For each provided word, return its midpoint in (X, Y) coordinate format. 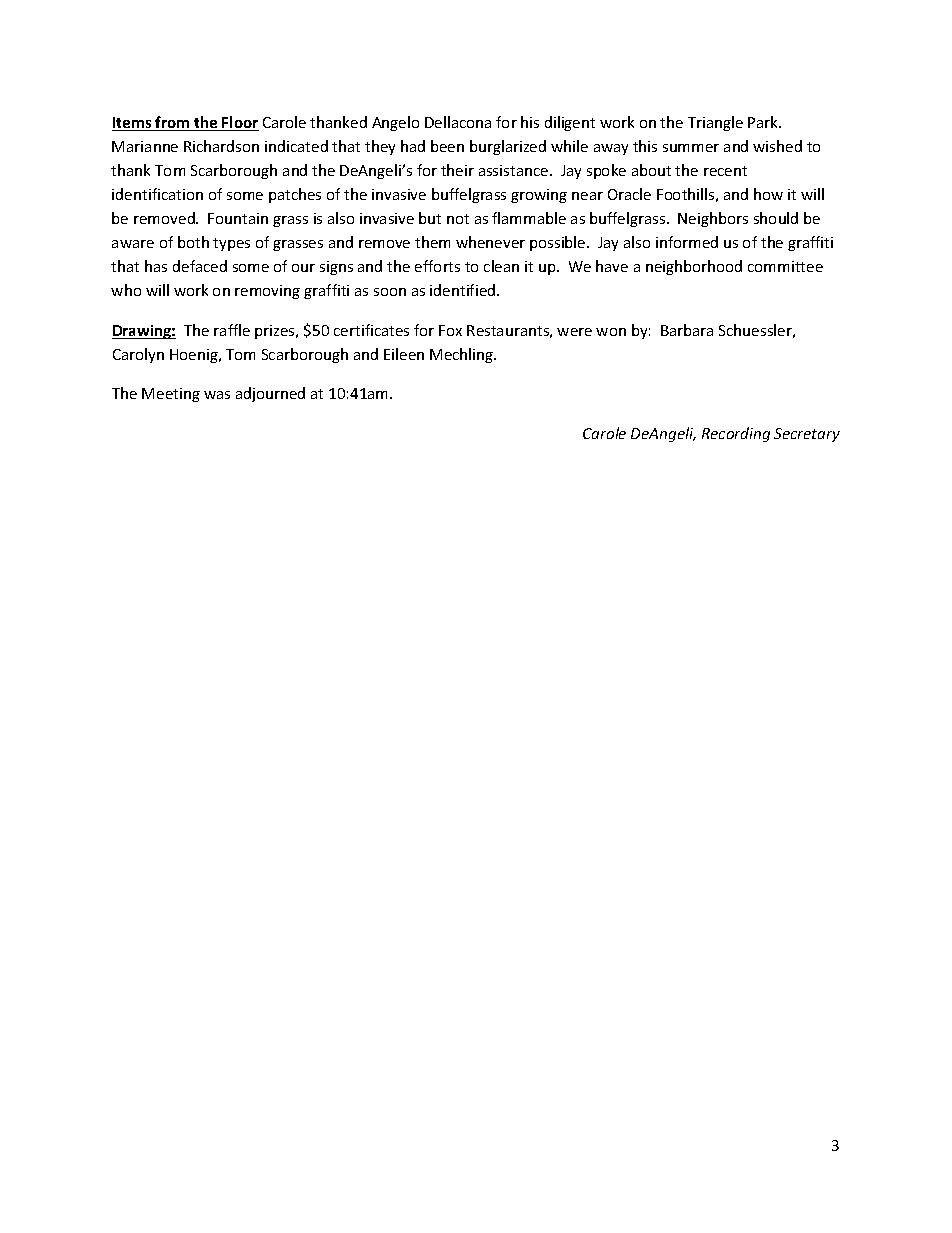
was (217, 395)
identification (157, 194)
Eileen (404, 354)
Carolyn (138, 355)
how (768, 194)
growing (539, 196)
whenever (490, 242)
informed (687, 242)
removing (267, 292)
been (447, 146)
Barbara (687, 330)
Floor (240, 123)
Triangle (715, 123)
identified (464, 290)
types (231, 244)
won (611, 332)
